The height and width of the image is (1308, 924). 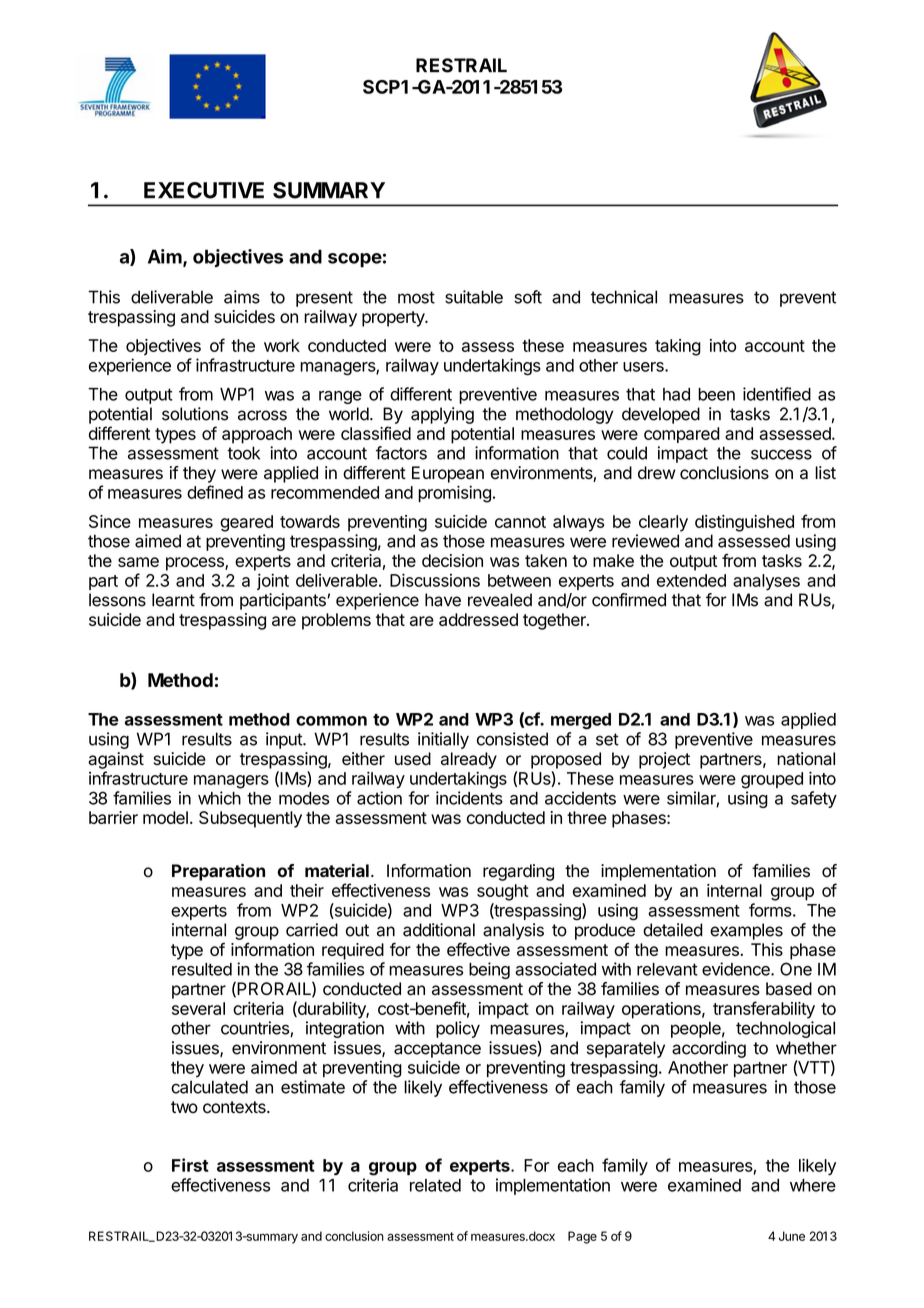 I want to click on evidence, so click(x=737, y=969).
